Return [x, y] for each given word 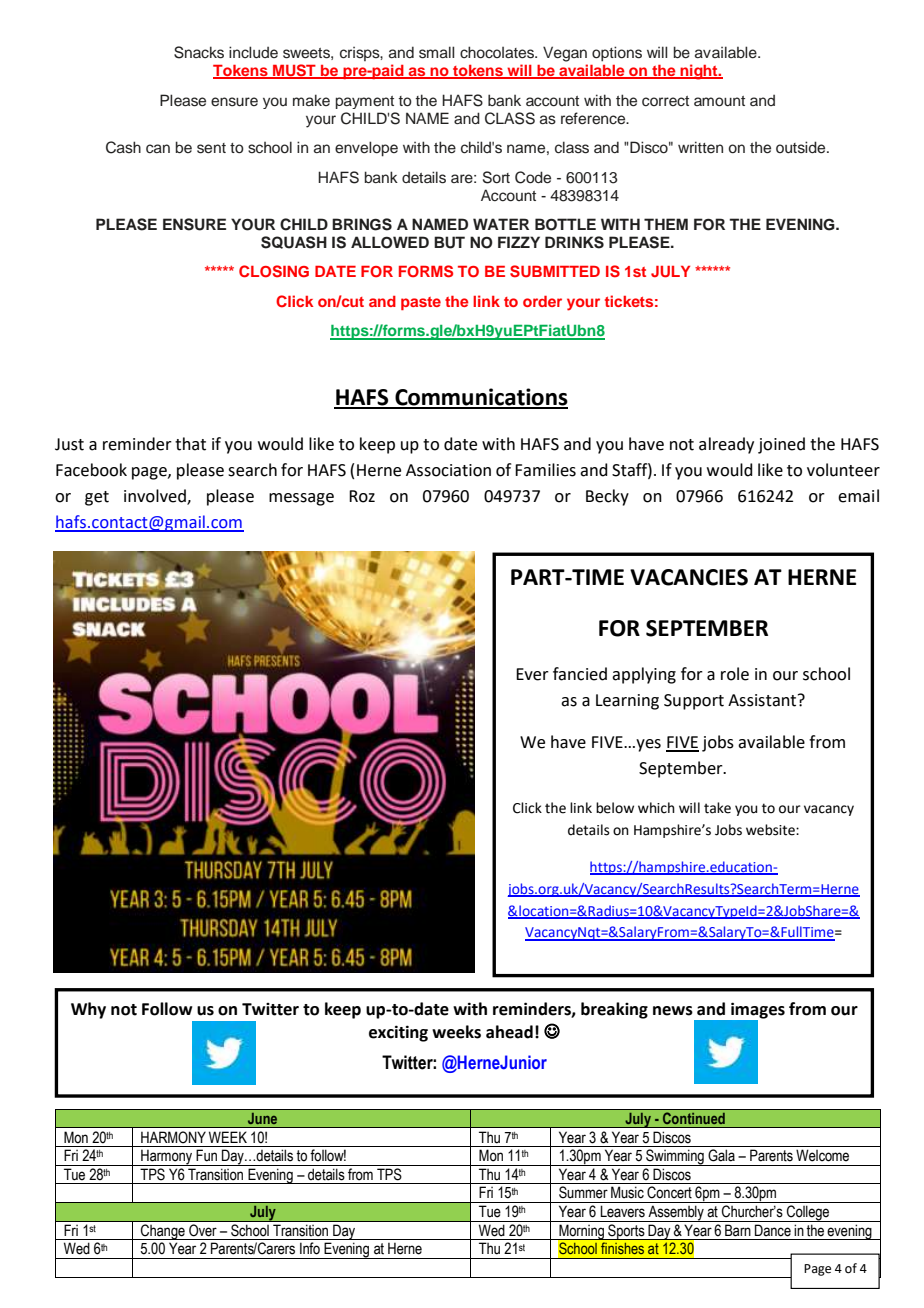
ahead [509, 1032]
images [757, 1011]
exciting [398, 1033]
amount [719, 101]
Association [448, 470]
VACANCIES [689, 577]
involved [156, 497]
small [436, 52]
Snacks [199, 52]
